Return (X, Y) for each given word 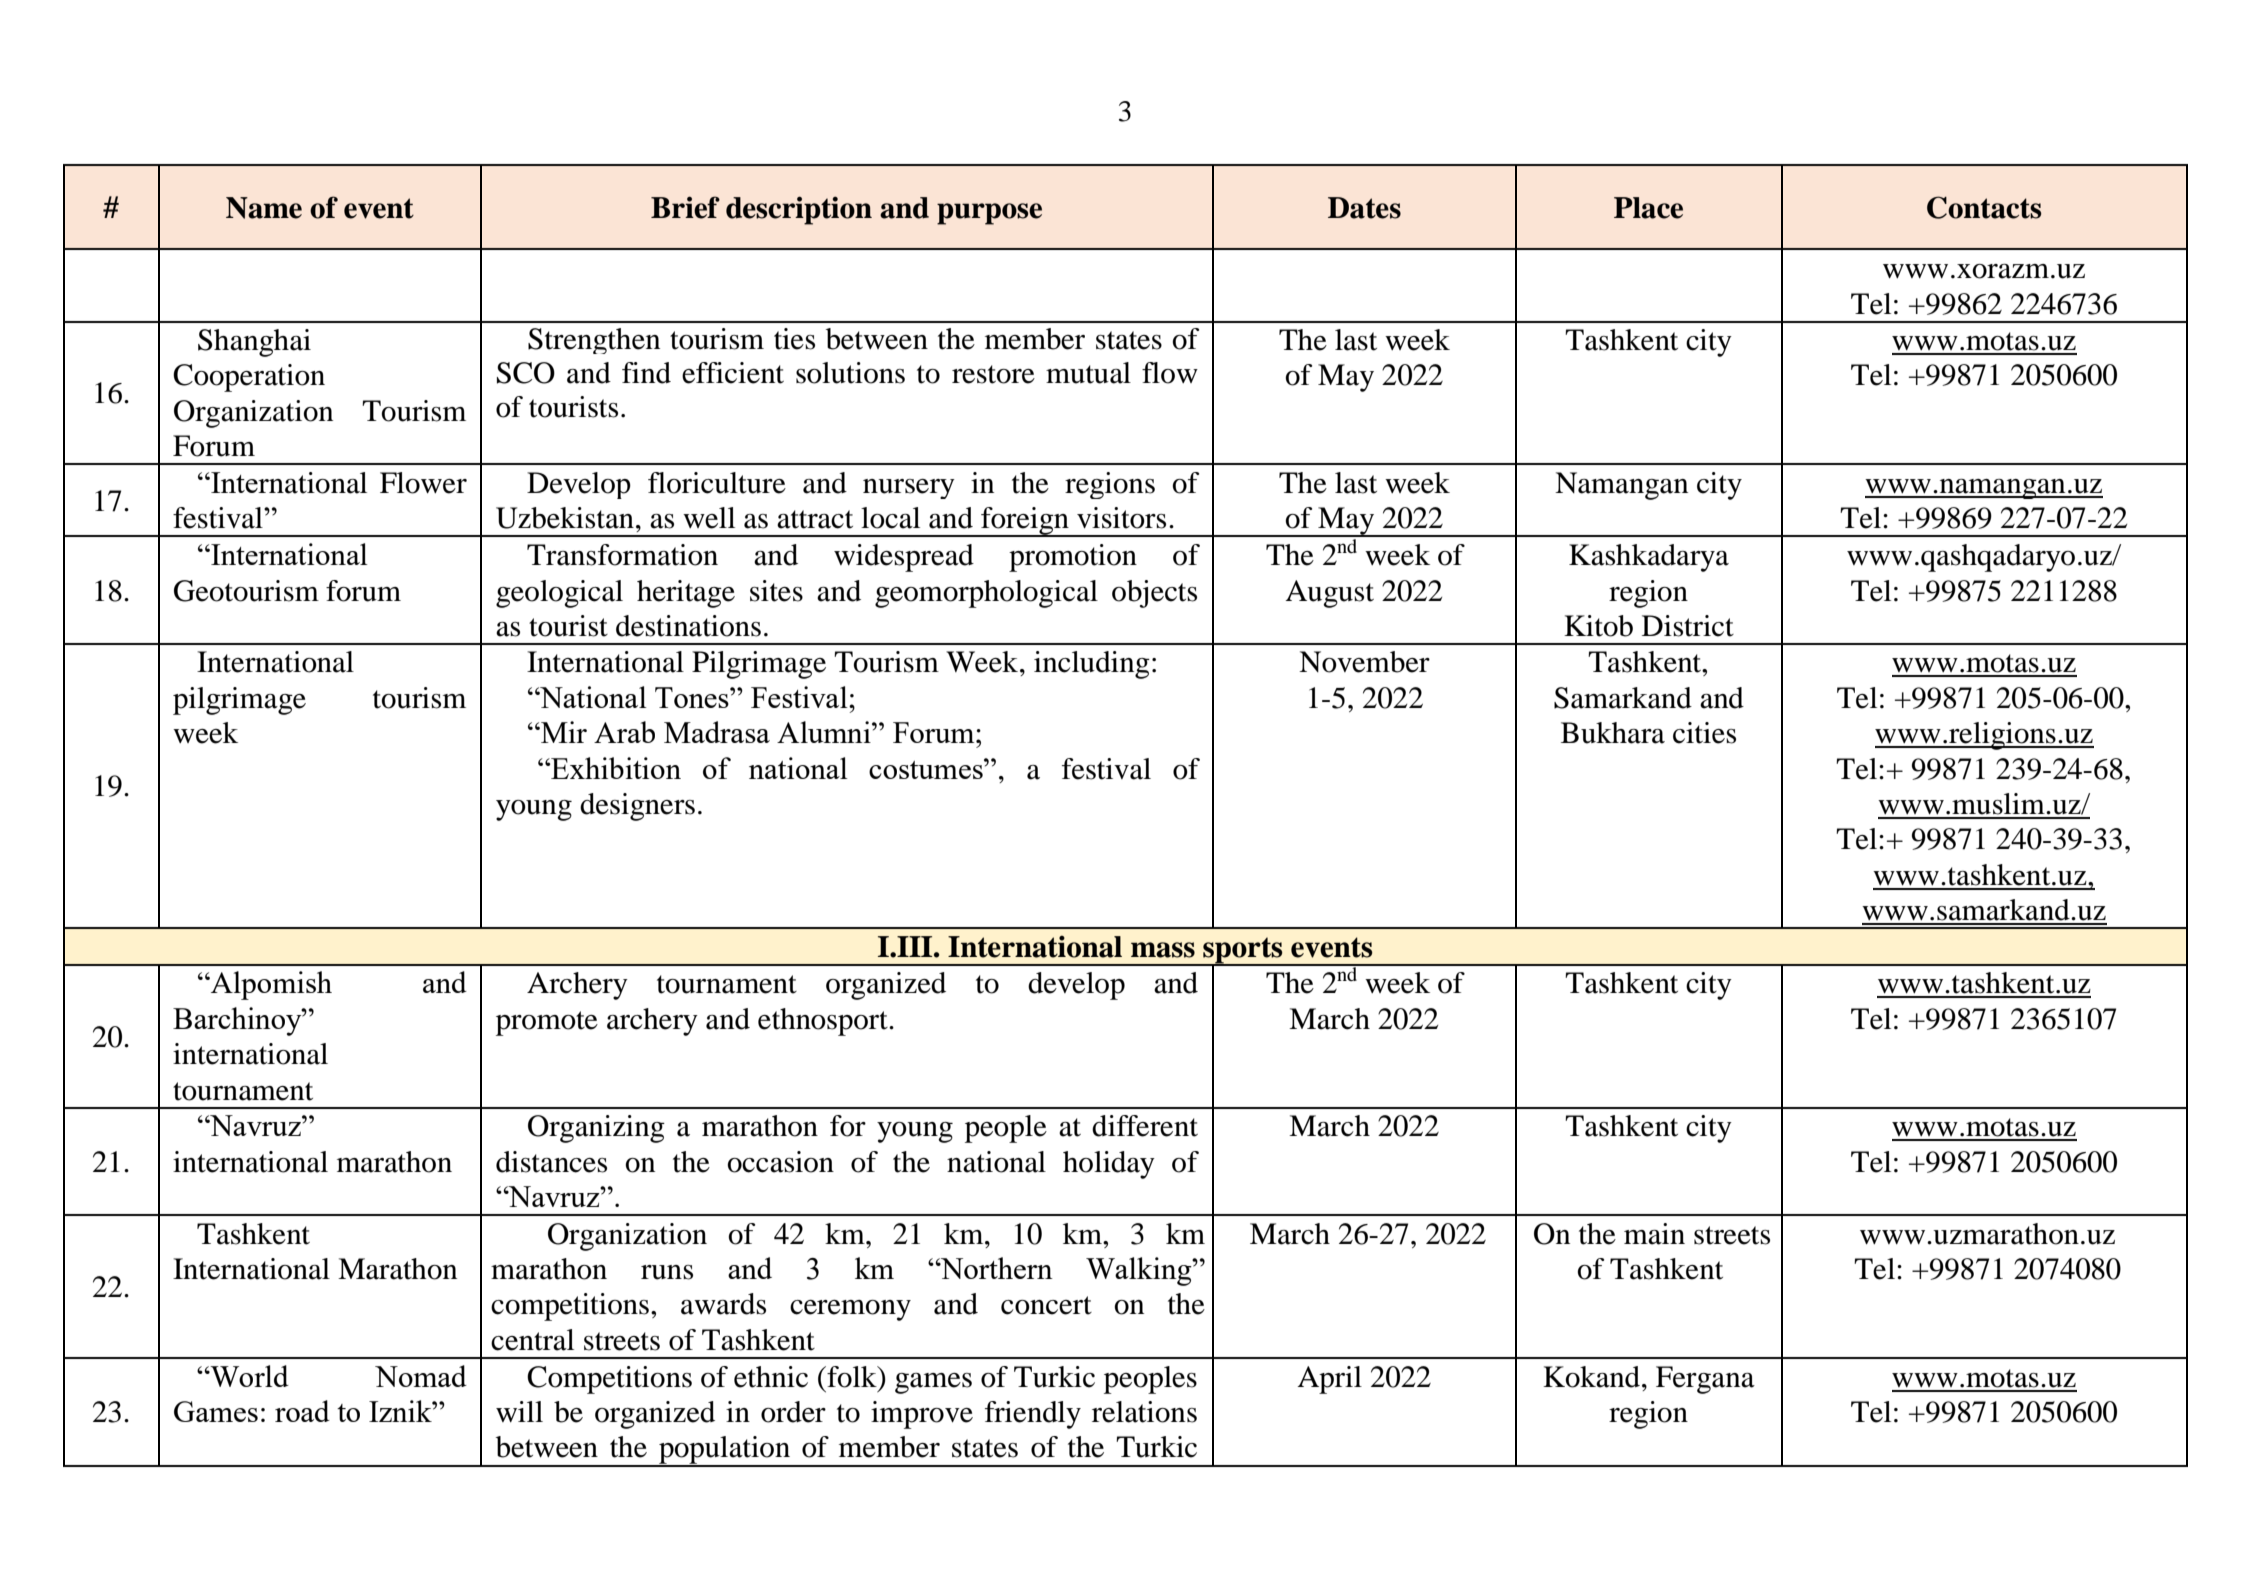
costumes (927, 769)
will (519, 1411)
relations (1144, 1412)
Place (1648, 208)
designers (637, 807)
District (1688, 626)
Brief (685, 207)
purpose (989, 214)
